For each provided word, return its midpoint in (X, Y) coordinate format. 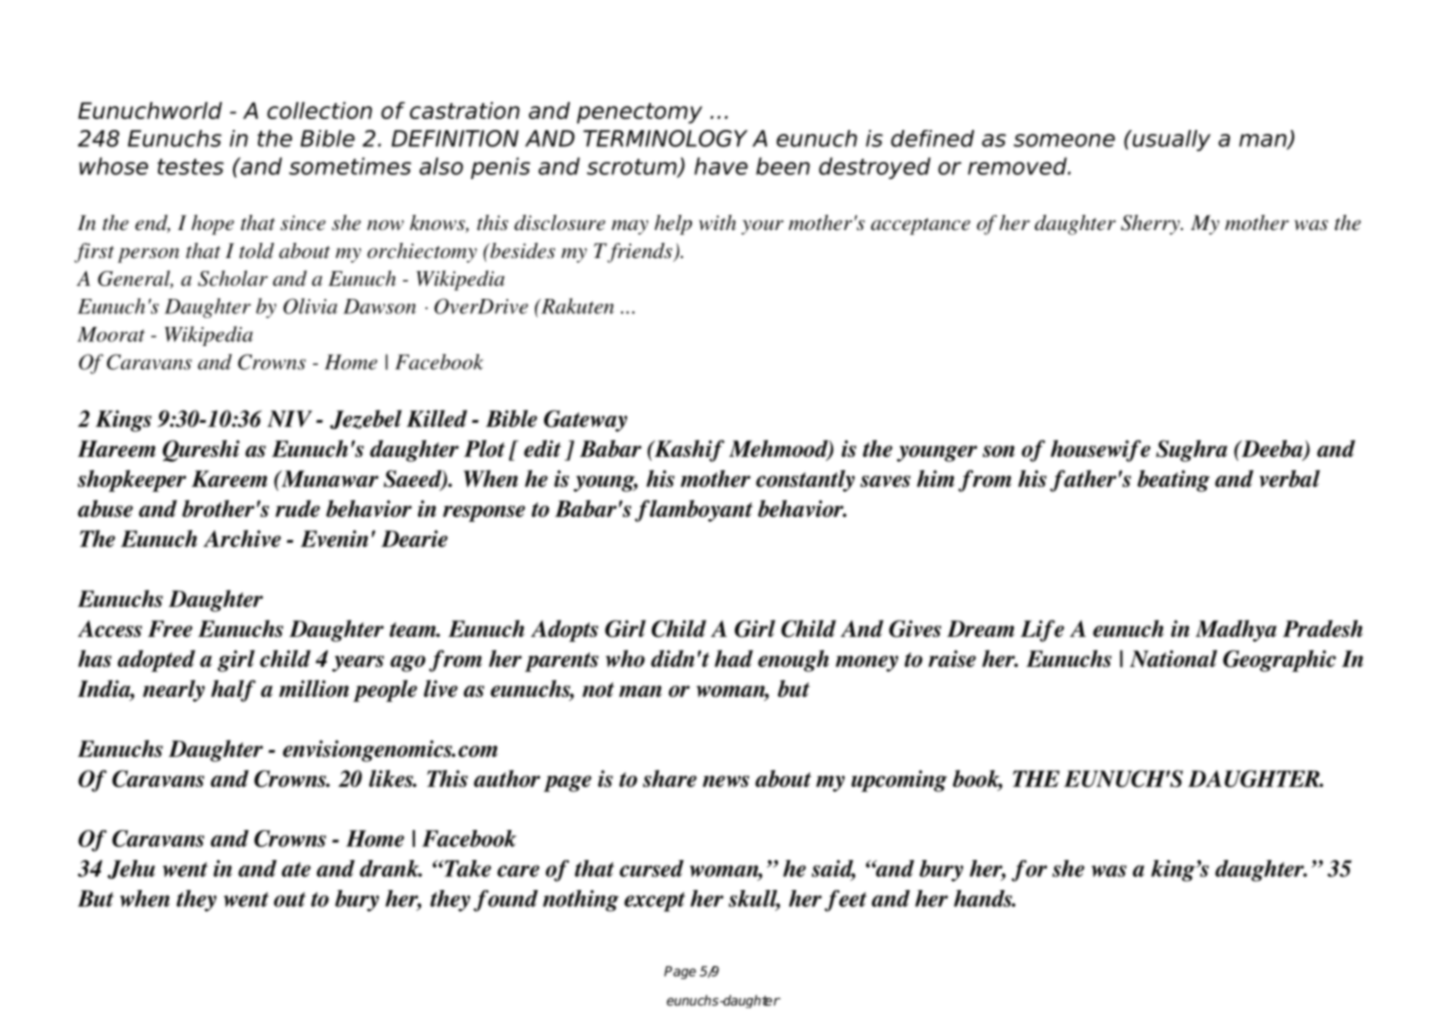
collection (319, 110)
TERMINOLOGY (665, 138)
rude (297, 508)
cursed (652, 868)
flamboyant (694, 511)
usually (1170, 140)
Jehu (131, 869)
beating (1173, 481)
